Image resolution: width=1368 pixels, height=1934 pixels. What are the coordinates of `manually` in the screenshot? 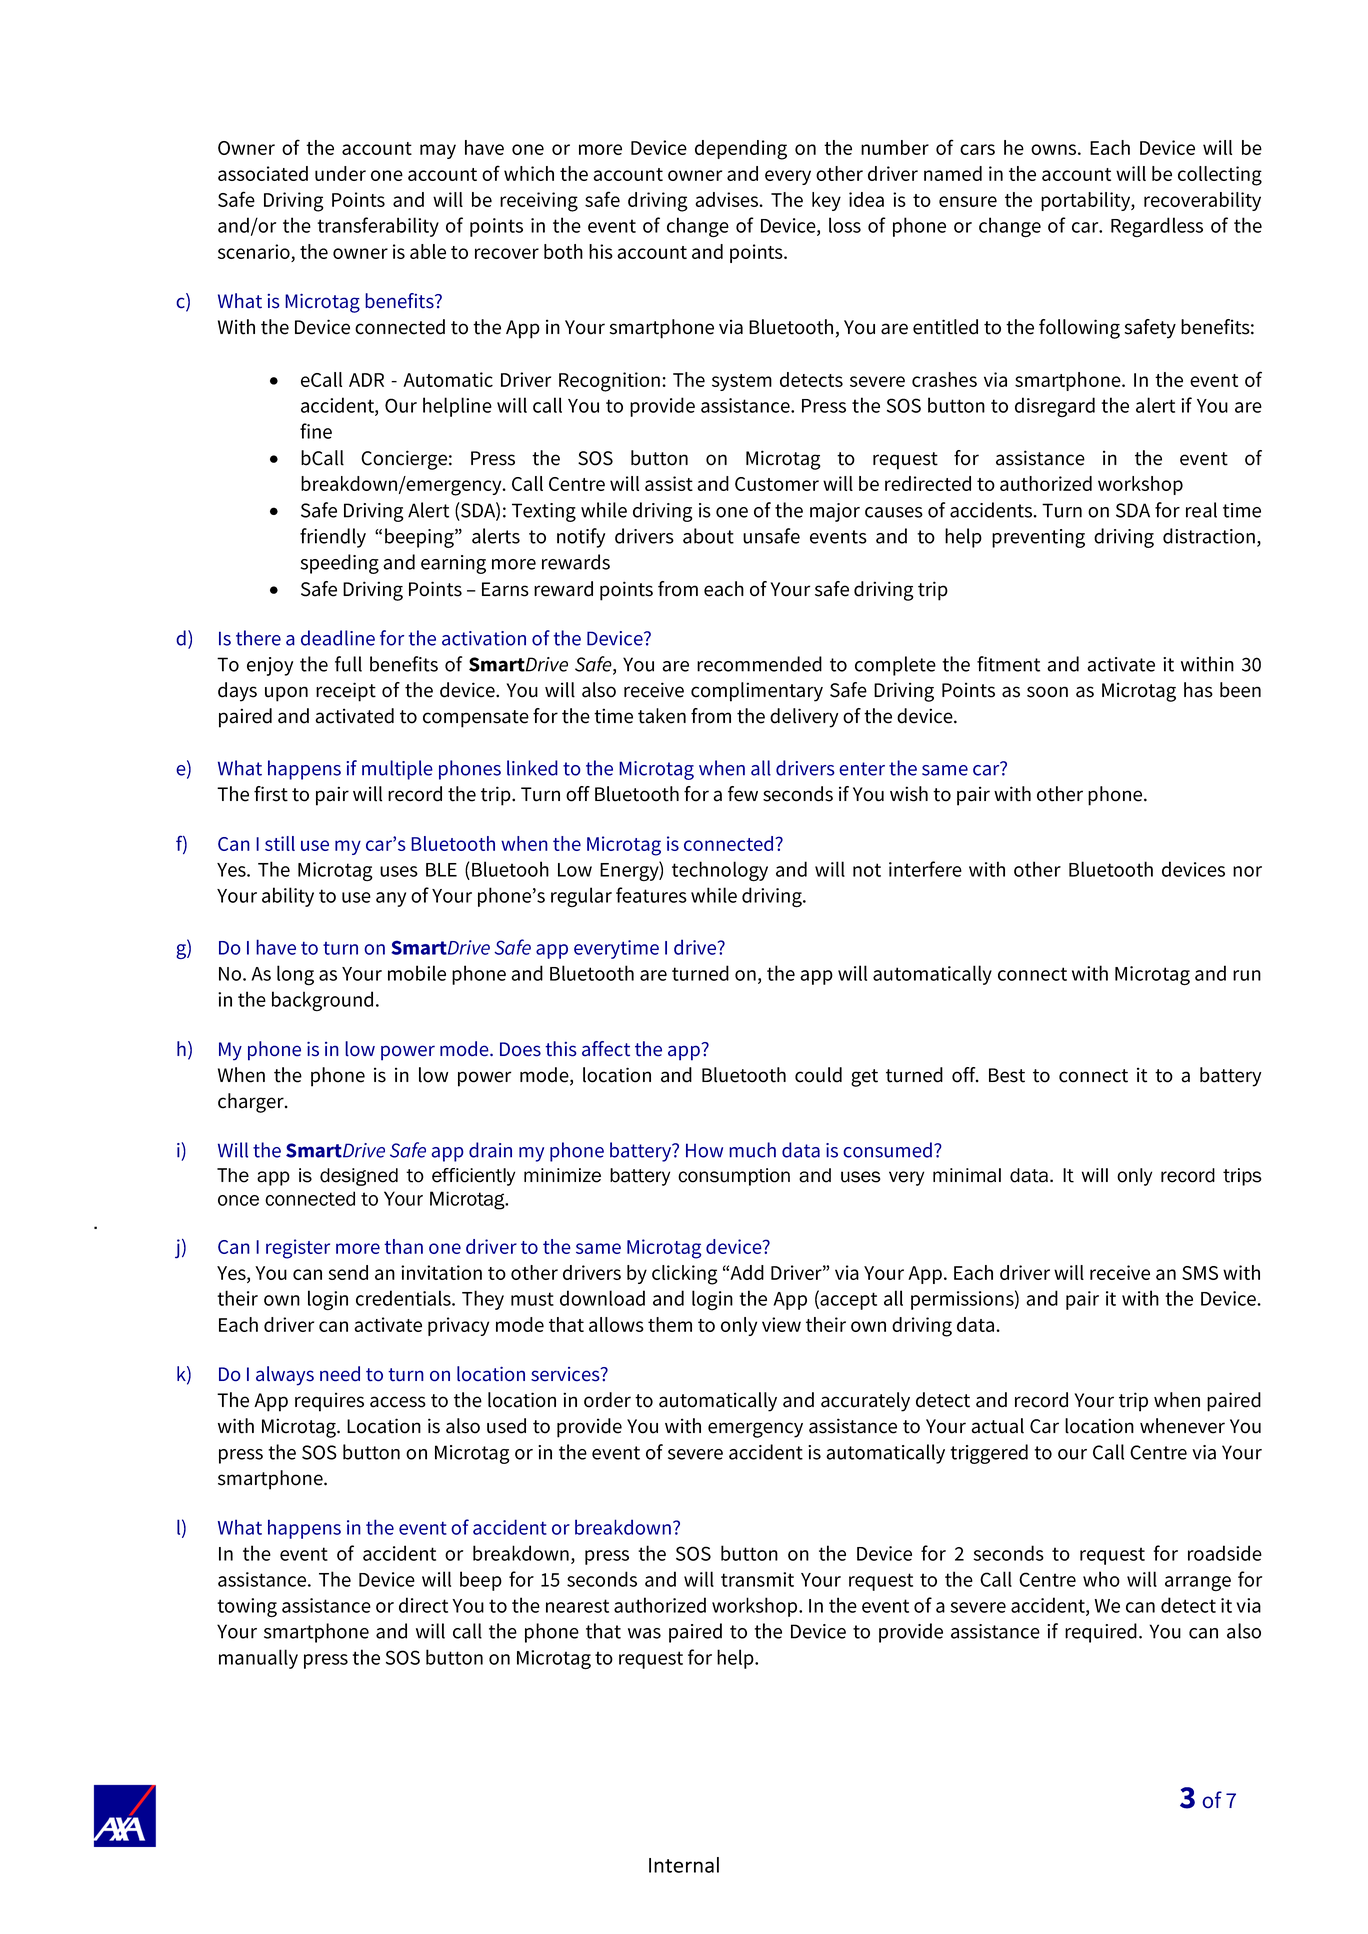 It's located at (258, 1659).
